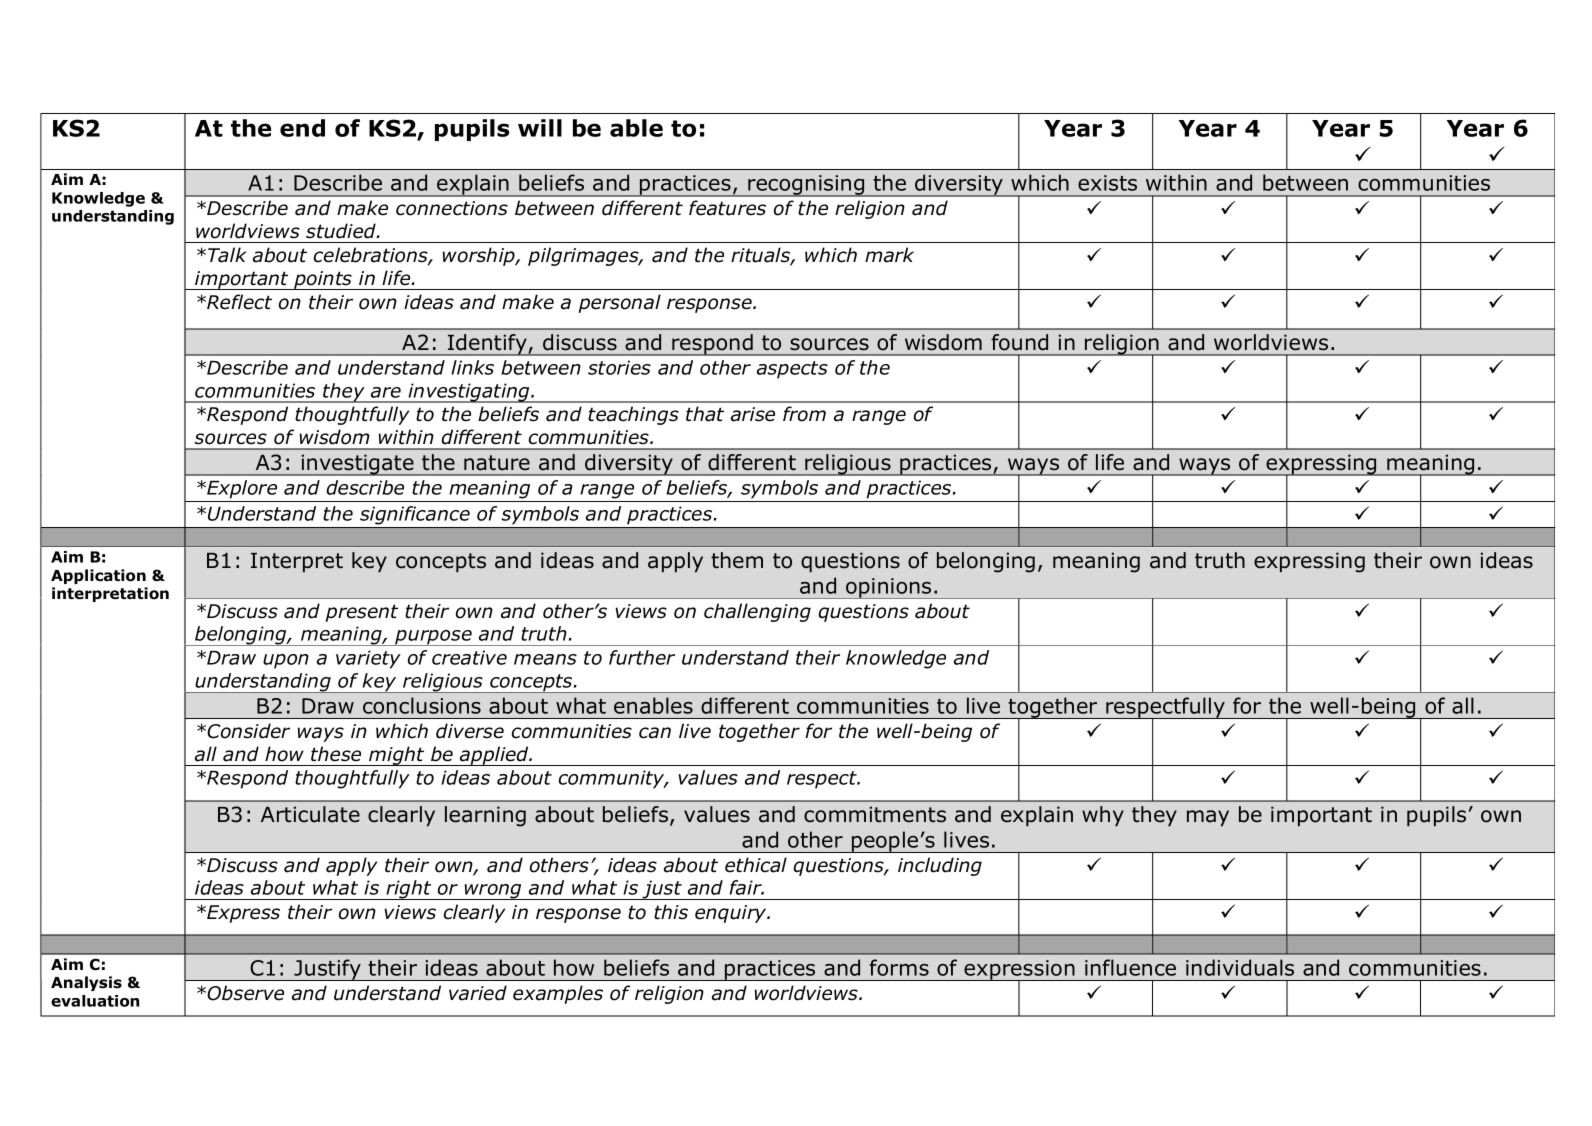 The width and height of the page is (1592, 1126). I want to click on end, so click(302, 128).
